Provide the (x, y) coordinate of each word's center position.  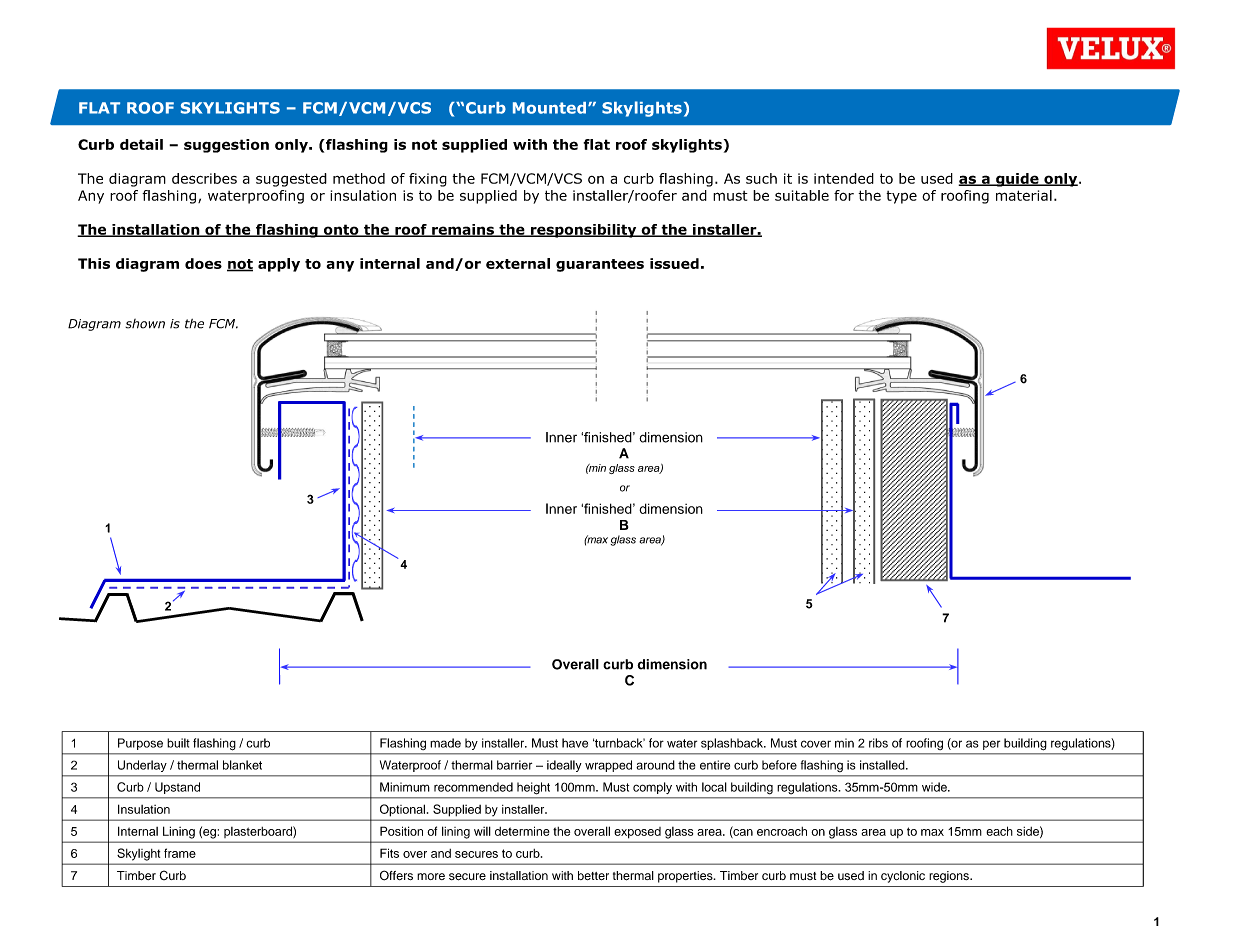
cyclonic (903, 877)
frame (180, 853)
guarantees (600, 265)
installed (883, 765)
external (518, 263)
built (178, 743)
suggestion (226, 146)
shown (145, 324)
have (575, 743)
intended (844, 178)
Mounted (551, 108)
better (593, 875)
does (203, 263)
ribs (878, 743)
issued (674, 263)
